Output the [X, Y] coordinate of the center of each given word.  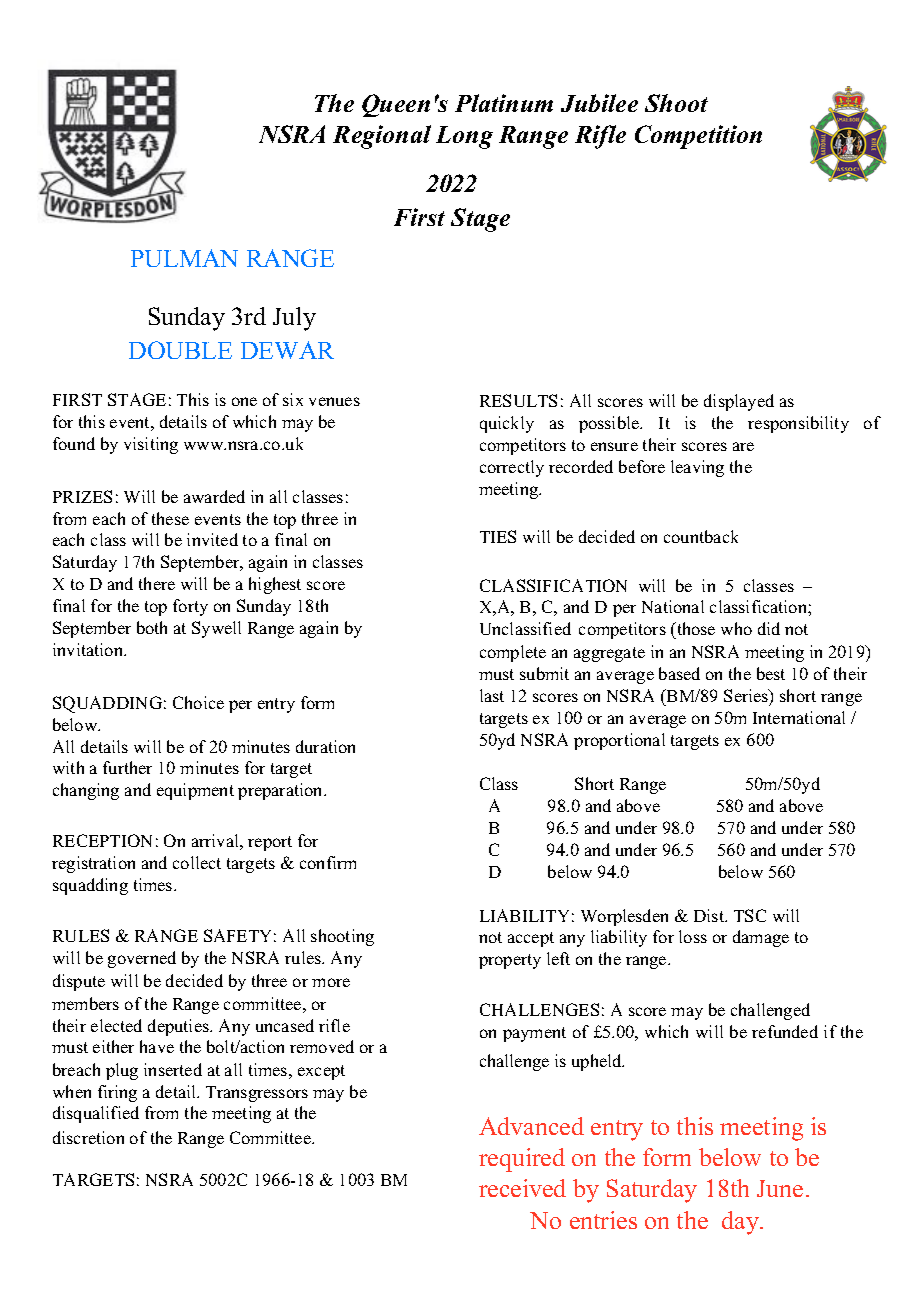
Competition [698, 137]
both [152, 627]
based [679, 673]
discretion [88, 1137]
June [780, 1188]
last [492, 695]
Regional [382, 137]
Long [464, 137]
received [522, 1188]
